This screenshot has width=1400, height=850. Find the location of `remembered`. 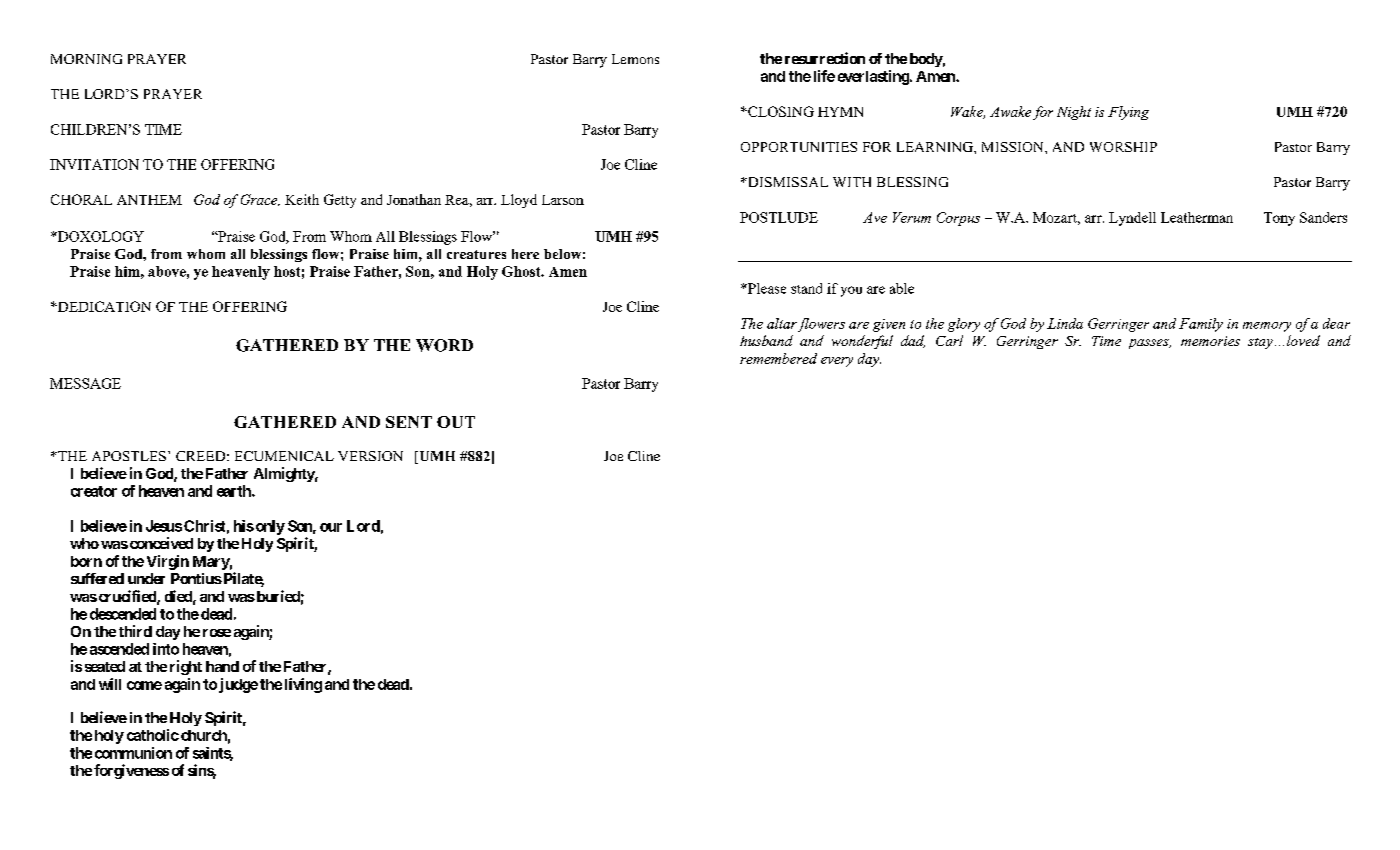

remembered is located at coordinates (778, 358).
